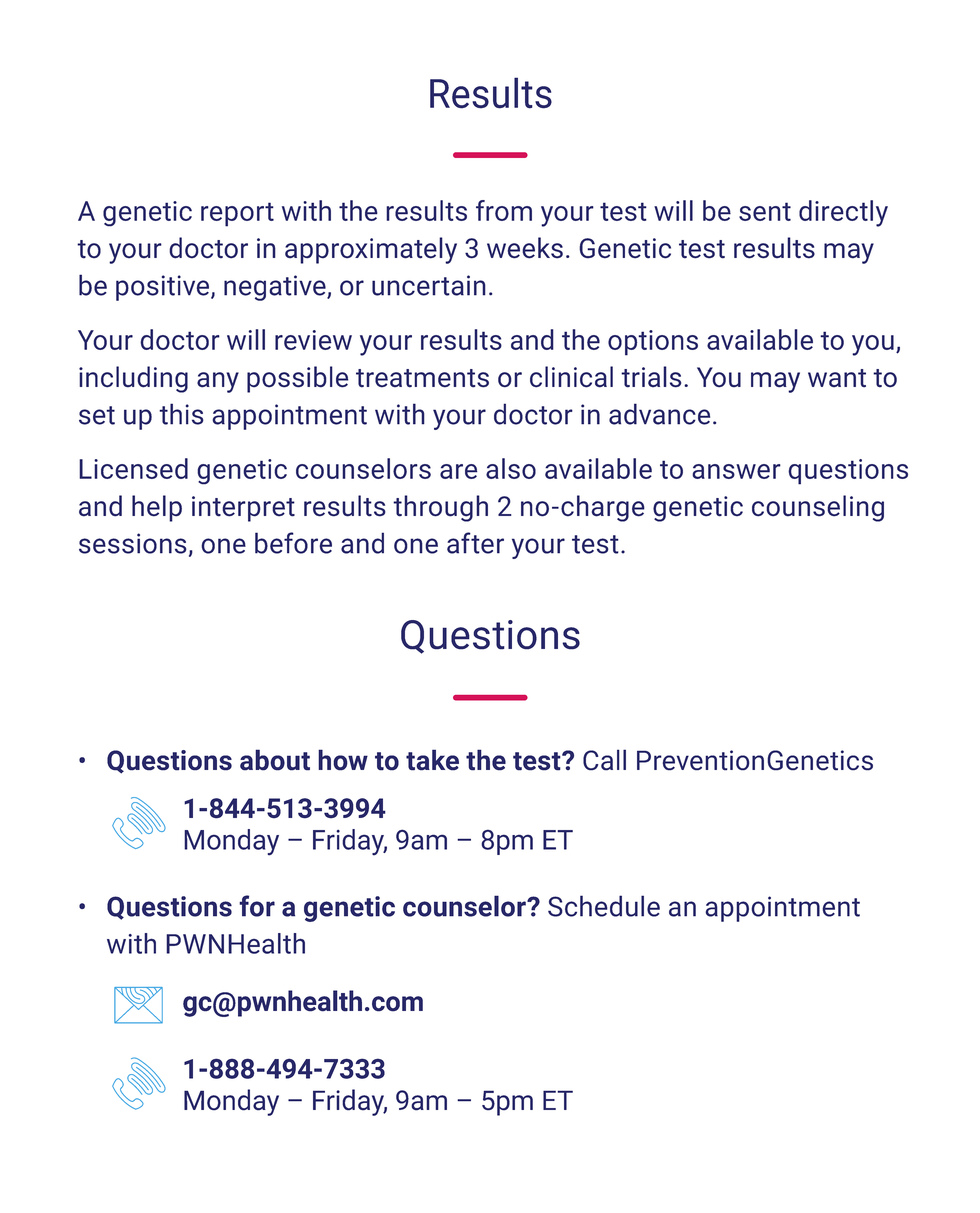 The image size is (980, 1213). Describe the element at coordinates (275, 760) in the page. I see `about` at that location.
